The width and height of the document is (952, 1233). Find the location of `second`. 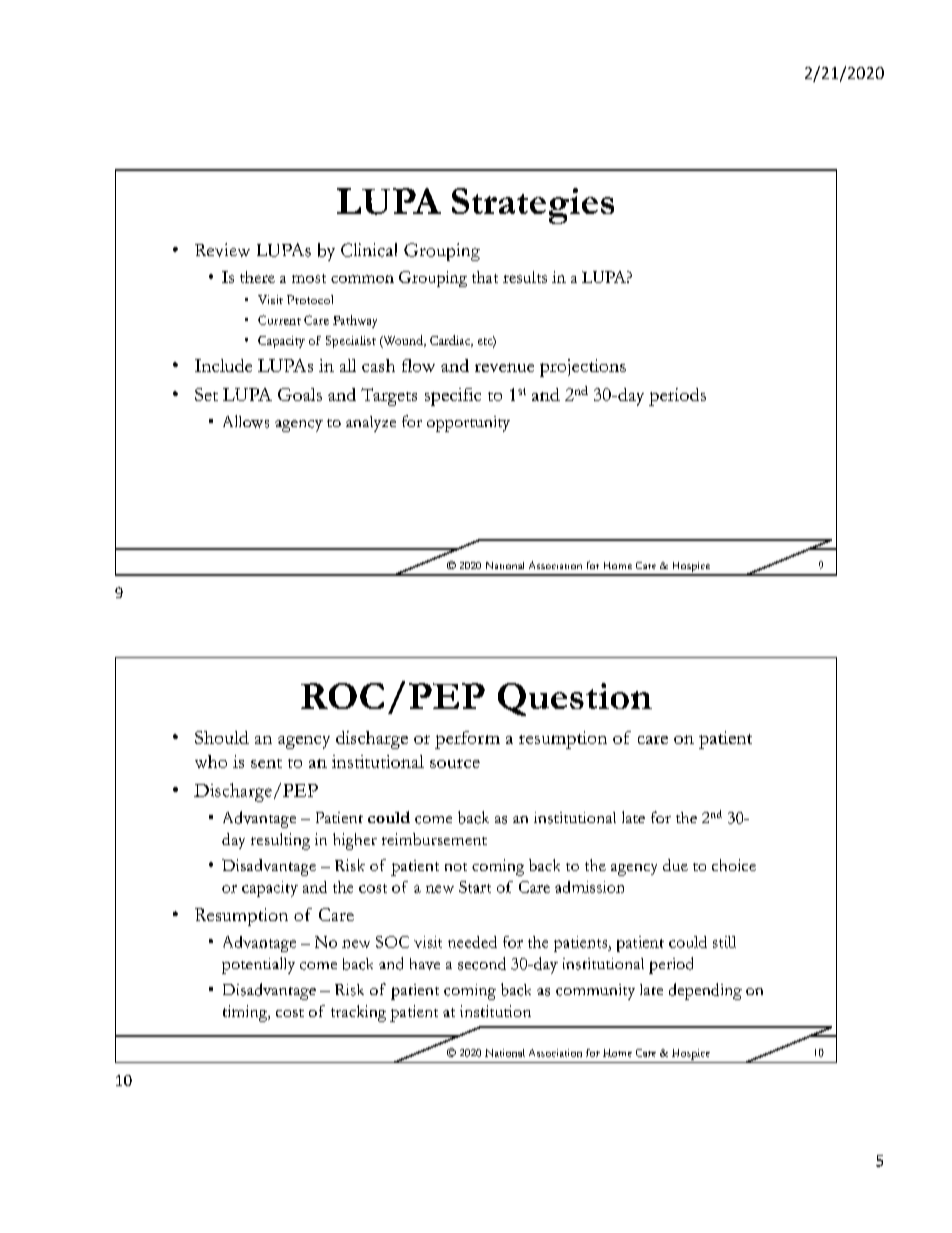

second is located at coordinates (482, 963).
